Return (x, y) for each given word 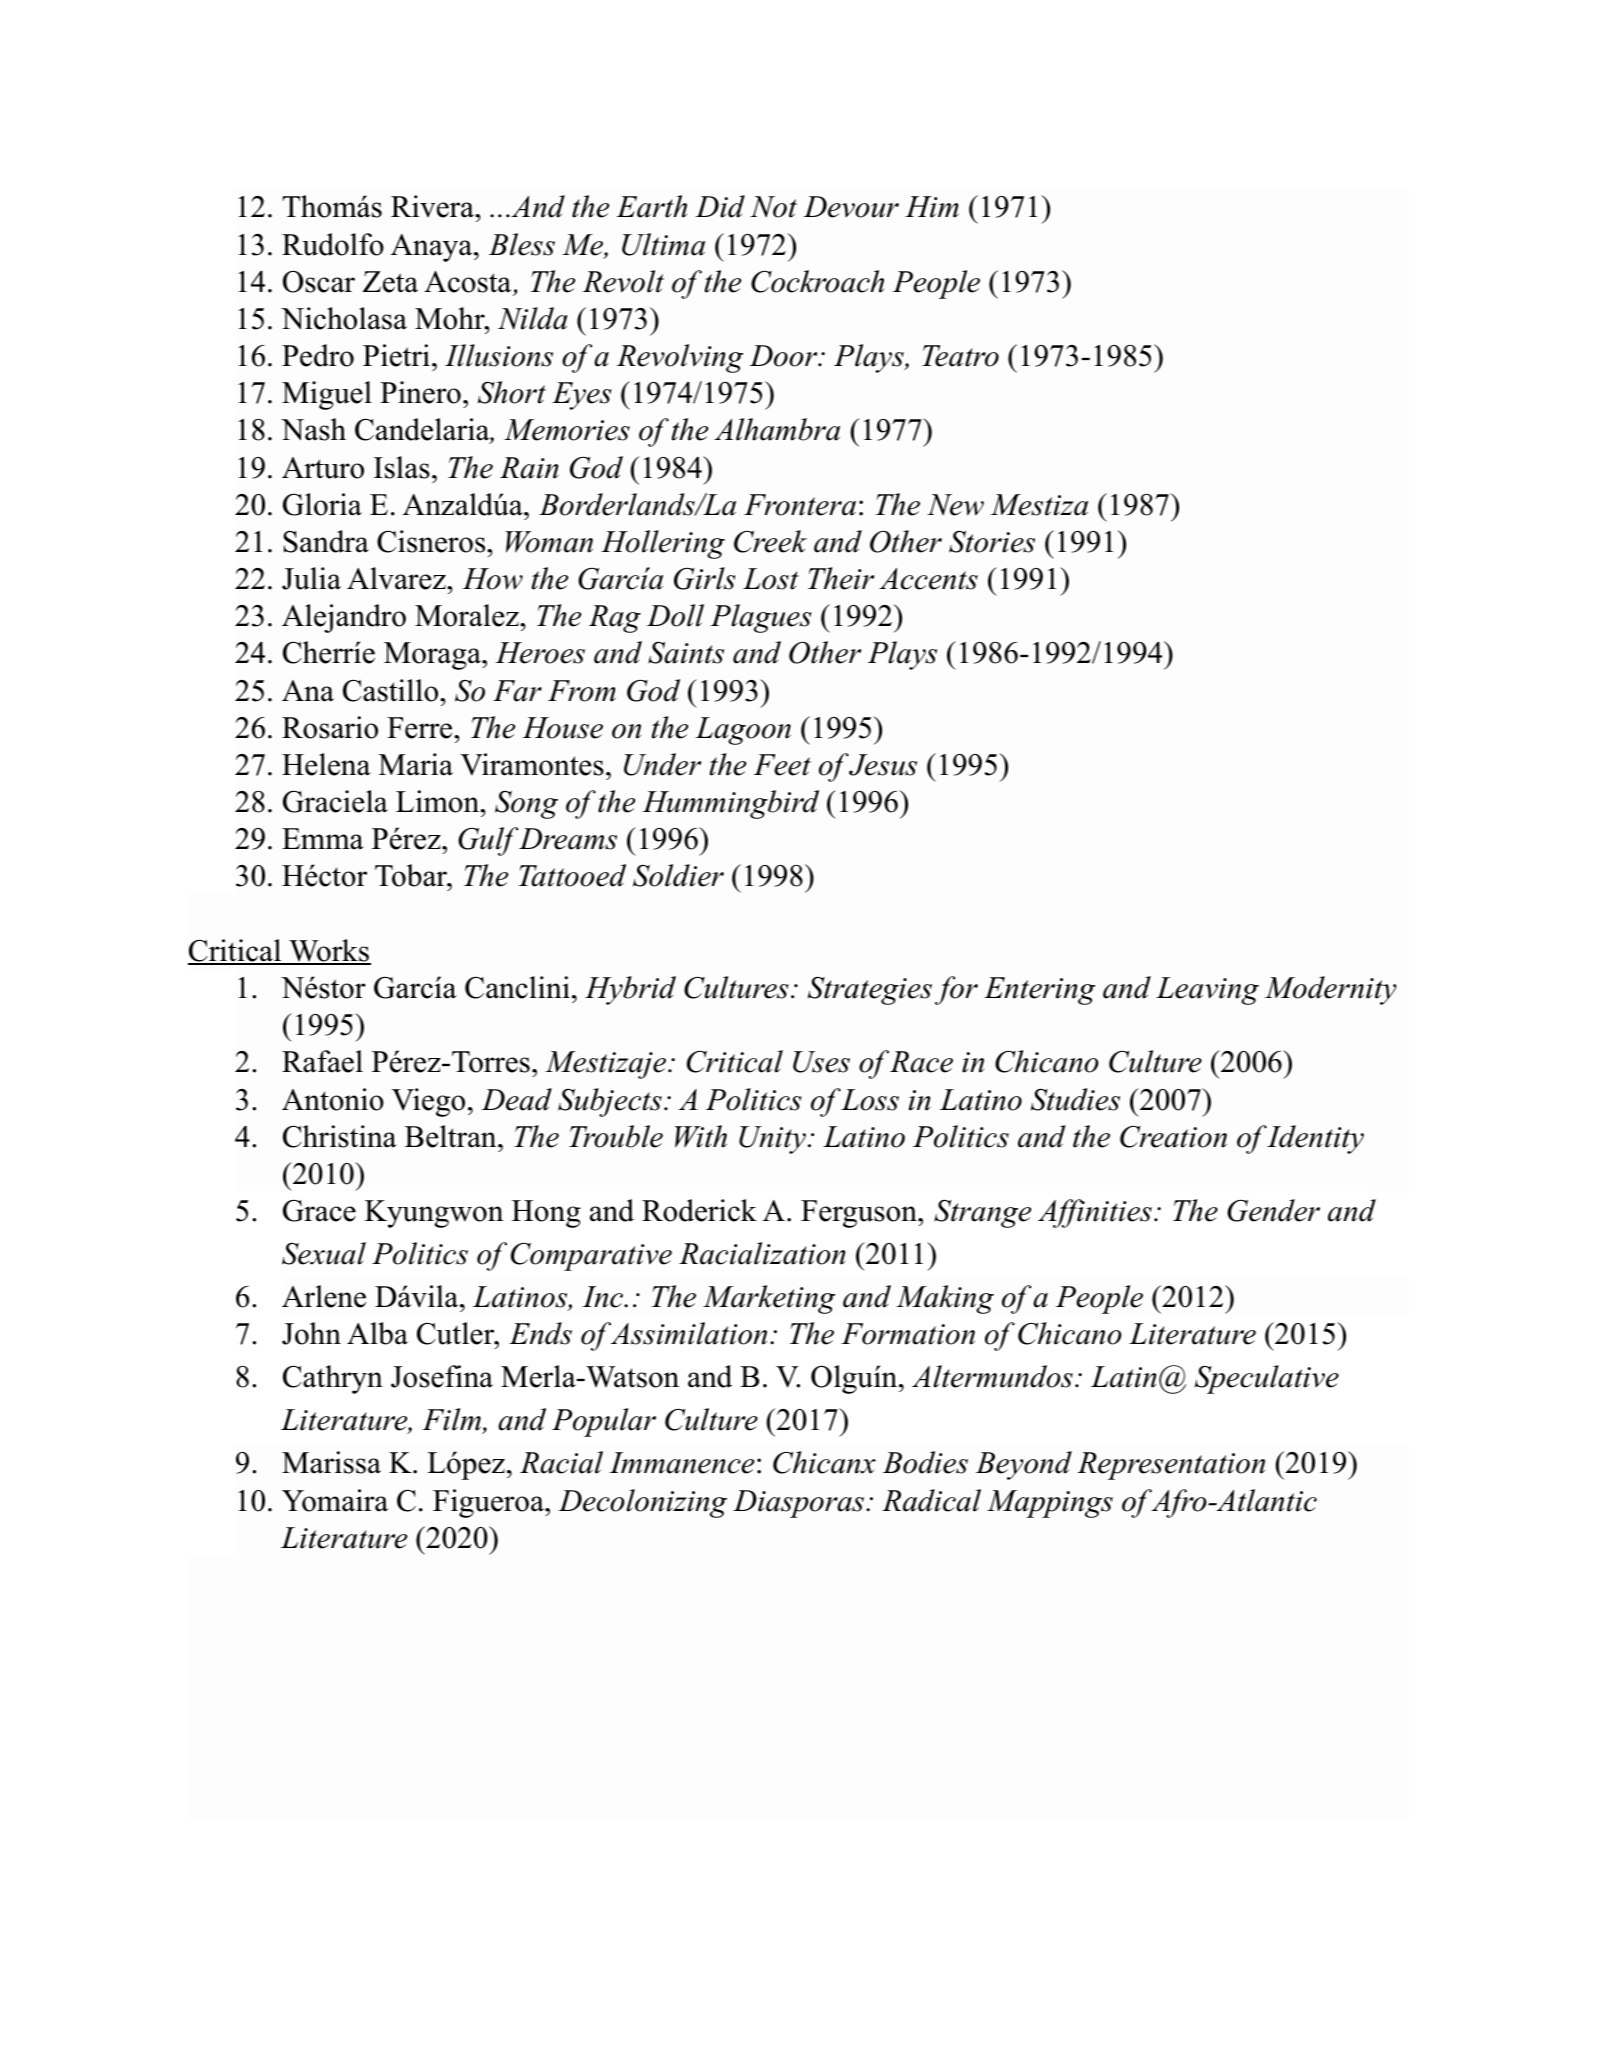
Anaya (433, 248)
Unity (772, 1140)
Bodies (925, 1462)
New (955, 505)
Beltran (452, 1136)
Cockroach (817, 281)
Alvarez (397, 578)
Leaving (1207, 991)
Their (841, 578)
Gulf (488, 841)
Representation (1171, 1466)
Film (452, 1421)
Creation (1173, 1137)
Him (932, 207)
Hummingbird (731, 804)
